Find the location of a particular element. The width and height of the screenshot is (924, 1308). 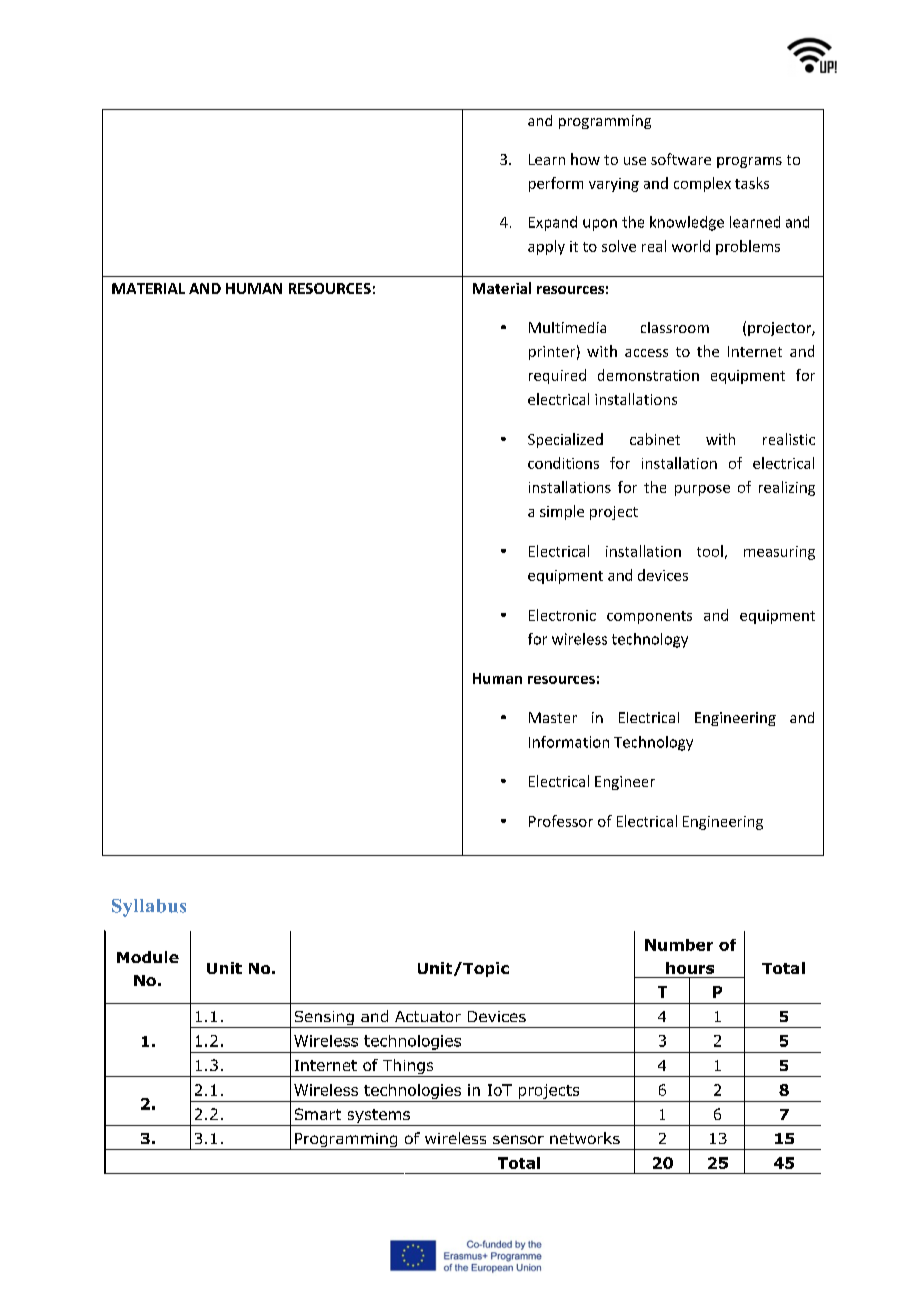

Information is located at coordinates (569, 742).
